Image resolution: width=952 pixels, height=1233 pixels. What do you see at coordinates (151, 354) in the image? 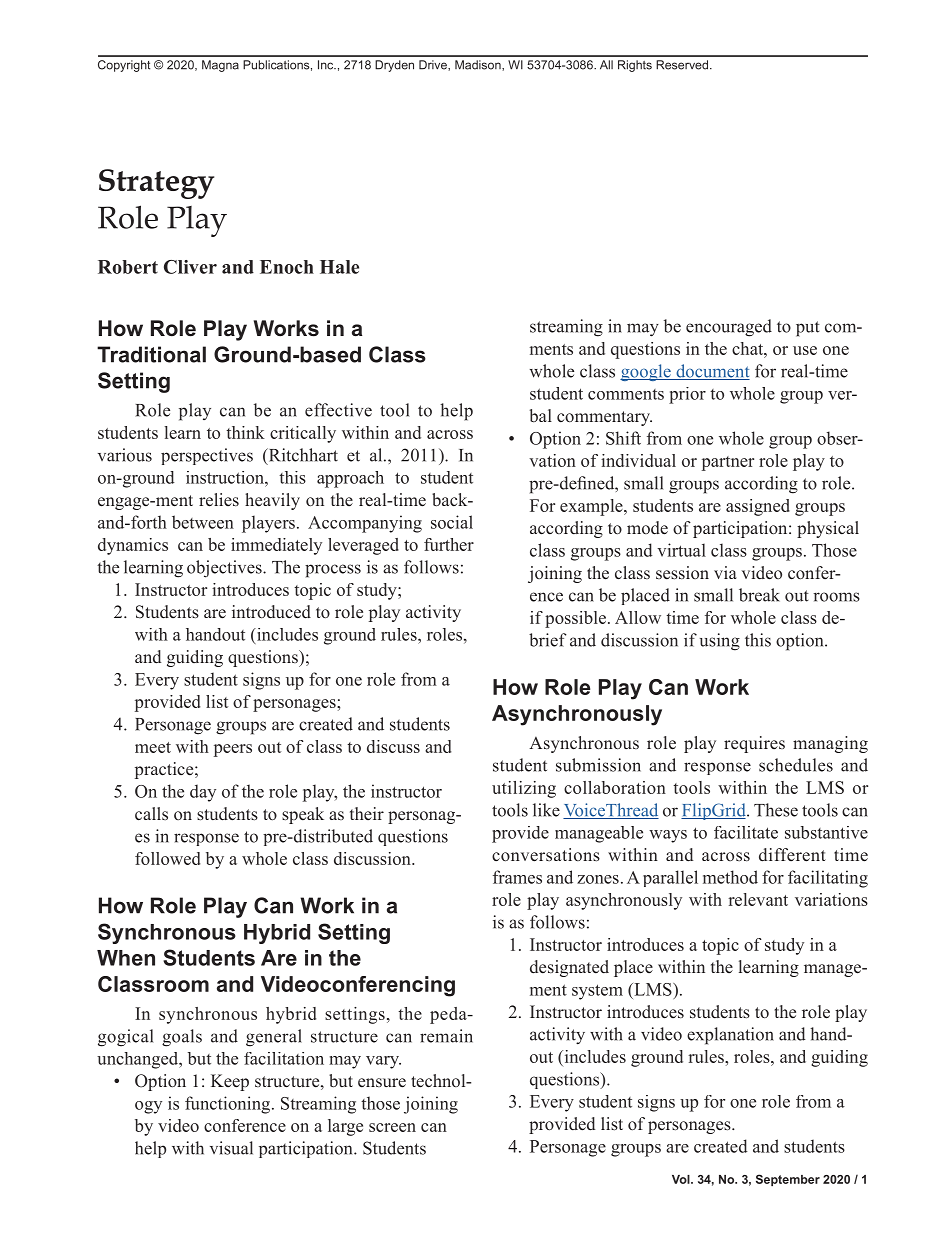
I see `Traditional` at bounding box center [151, 354].
